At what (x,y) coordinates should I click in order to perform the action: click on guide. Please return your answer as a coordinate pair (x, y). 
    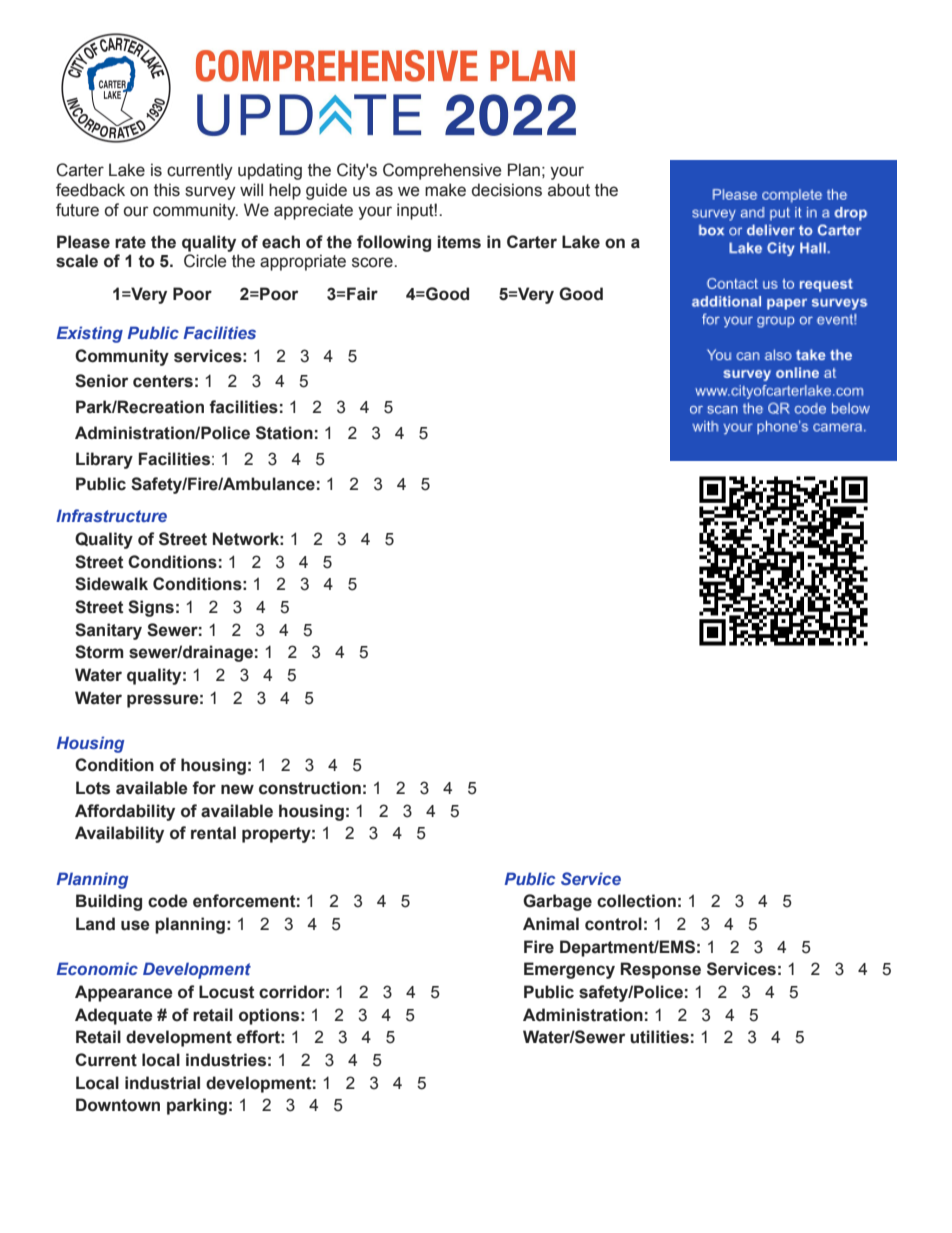
    Looking at the image, I should click on (326, 191).
